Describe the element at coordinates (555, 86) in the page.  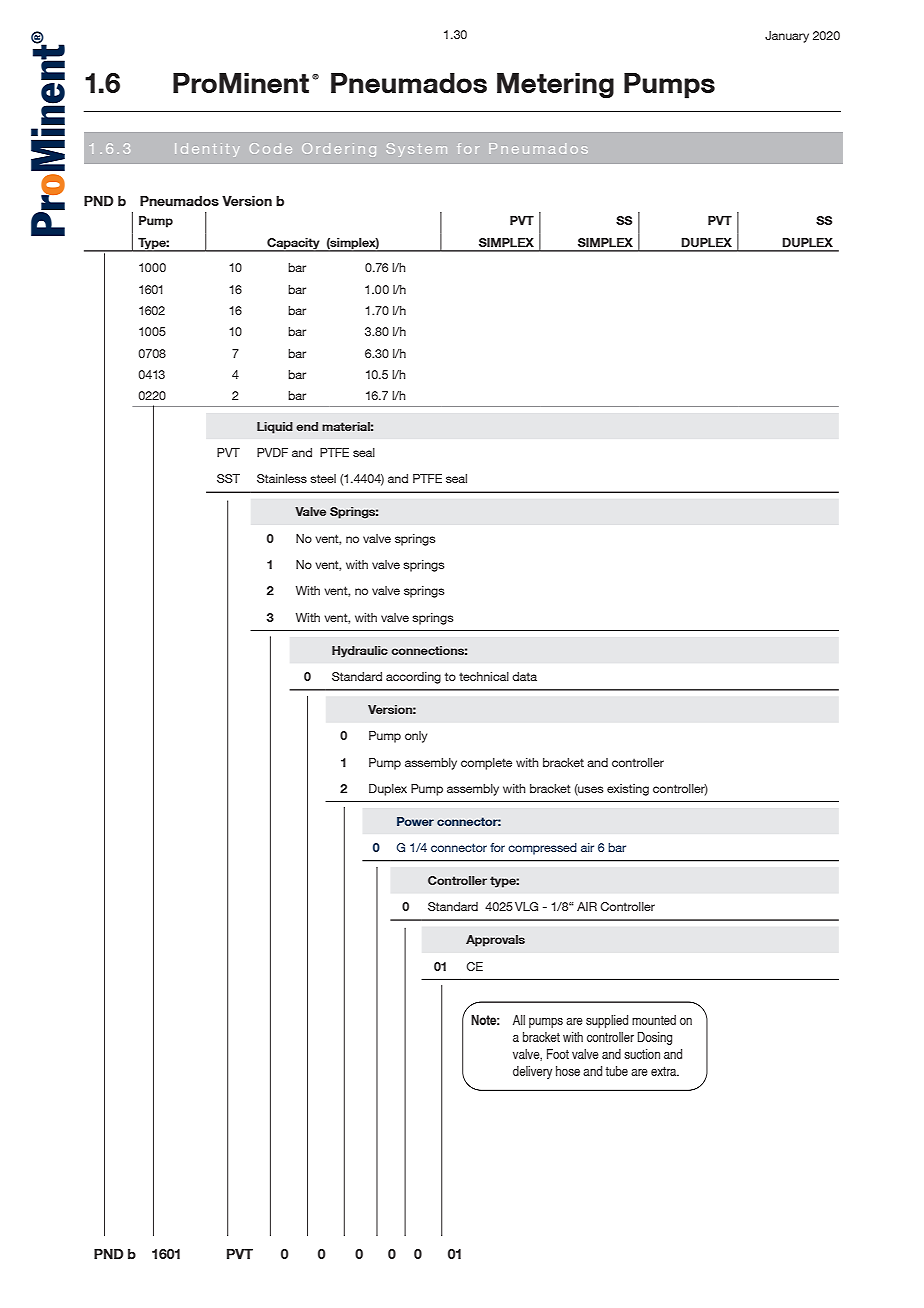
I see `Metering` at that location.
